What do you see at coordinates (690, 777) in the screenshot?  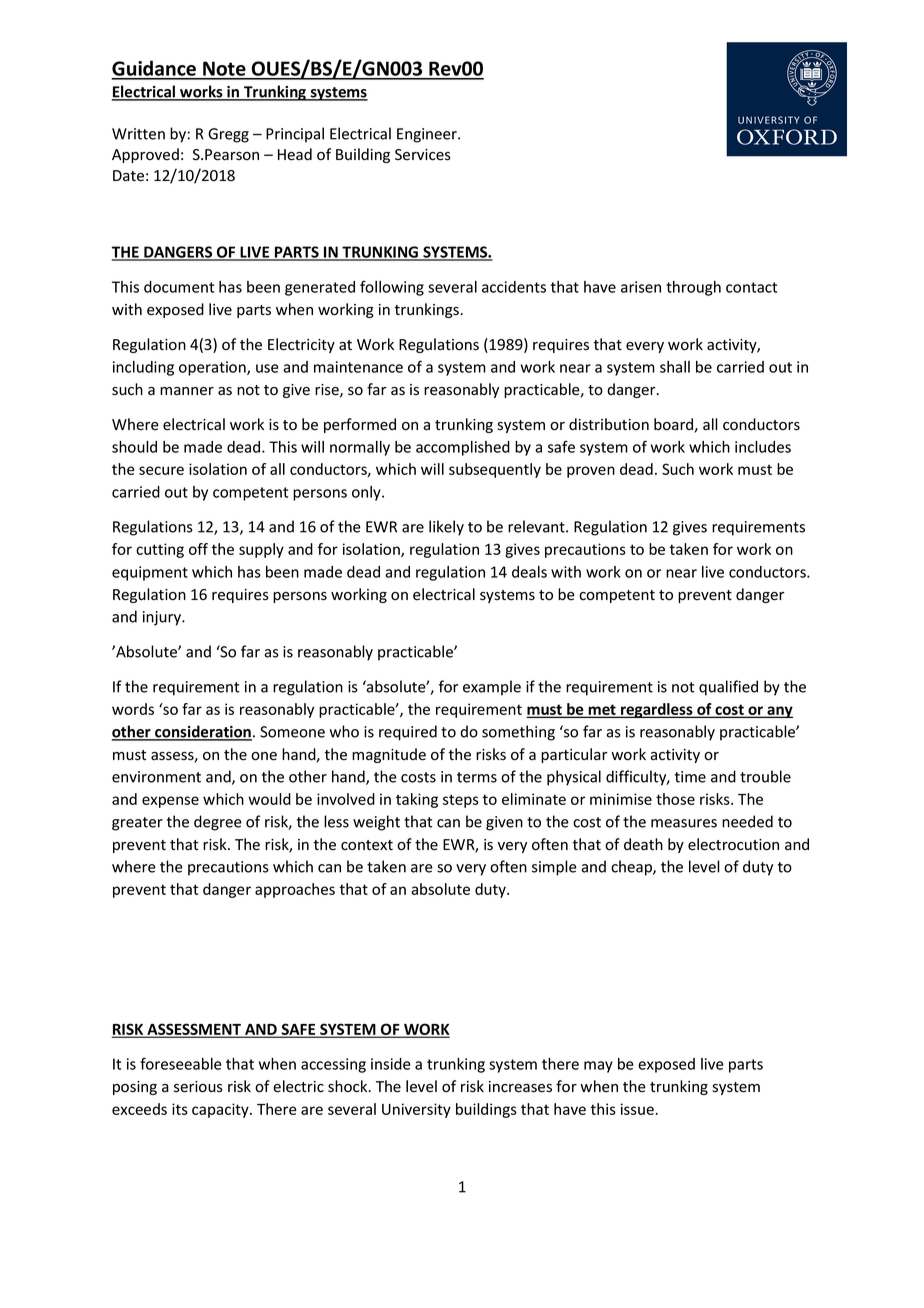 I see `time` at bounding box center [690, 777].
